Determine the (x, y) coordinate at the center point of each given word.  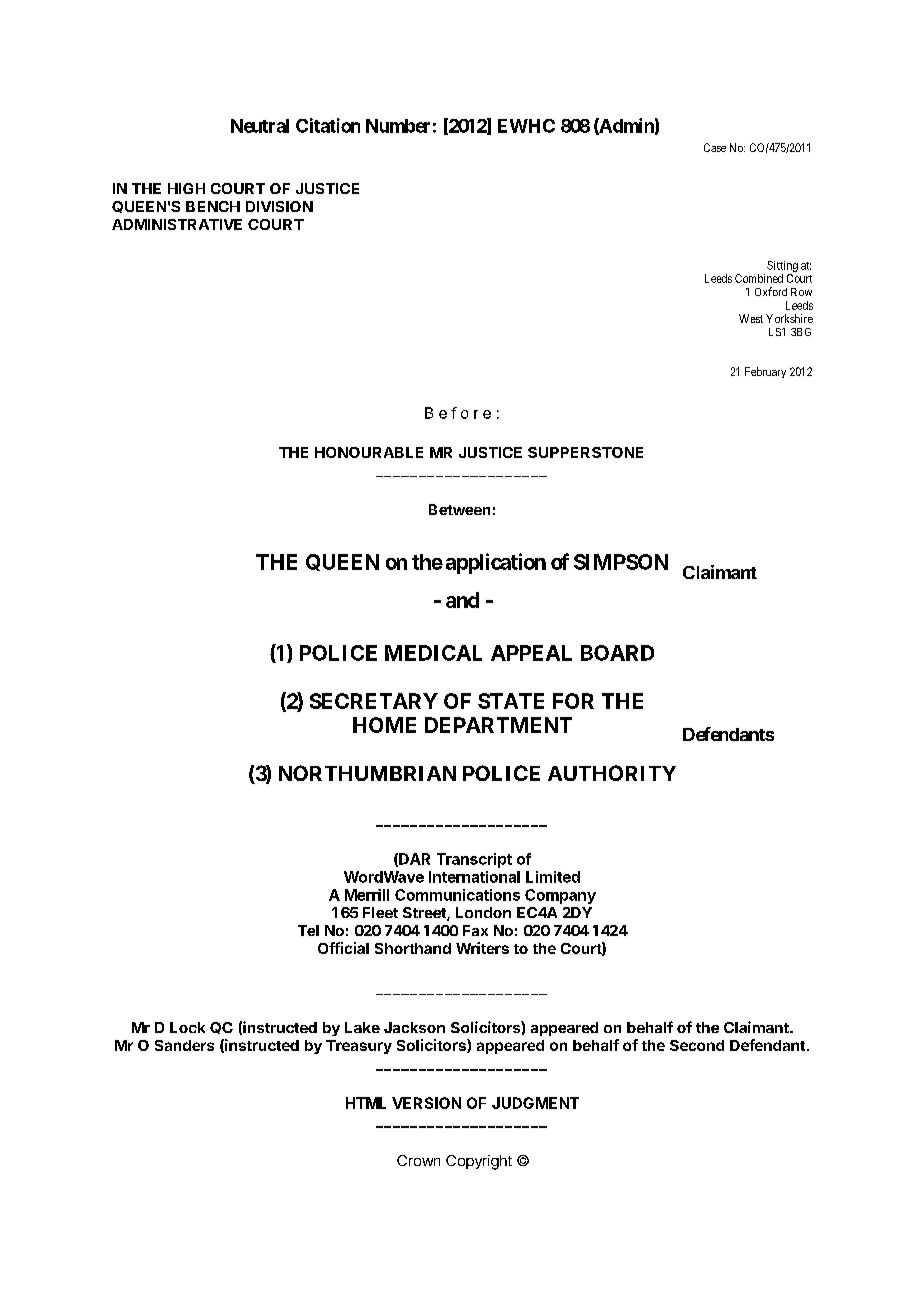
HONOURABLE (369, 452)
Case (715, 147)
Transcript (474, 860)
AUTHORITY (612, 773)
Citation (328, 125)
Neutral (260, 126)
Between (459, 509)
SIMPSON (621, 562)
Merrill (367, 895)
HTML (366, 1103)
